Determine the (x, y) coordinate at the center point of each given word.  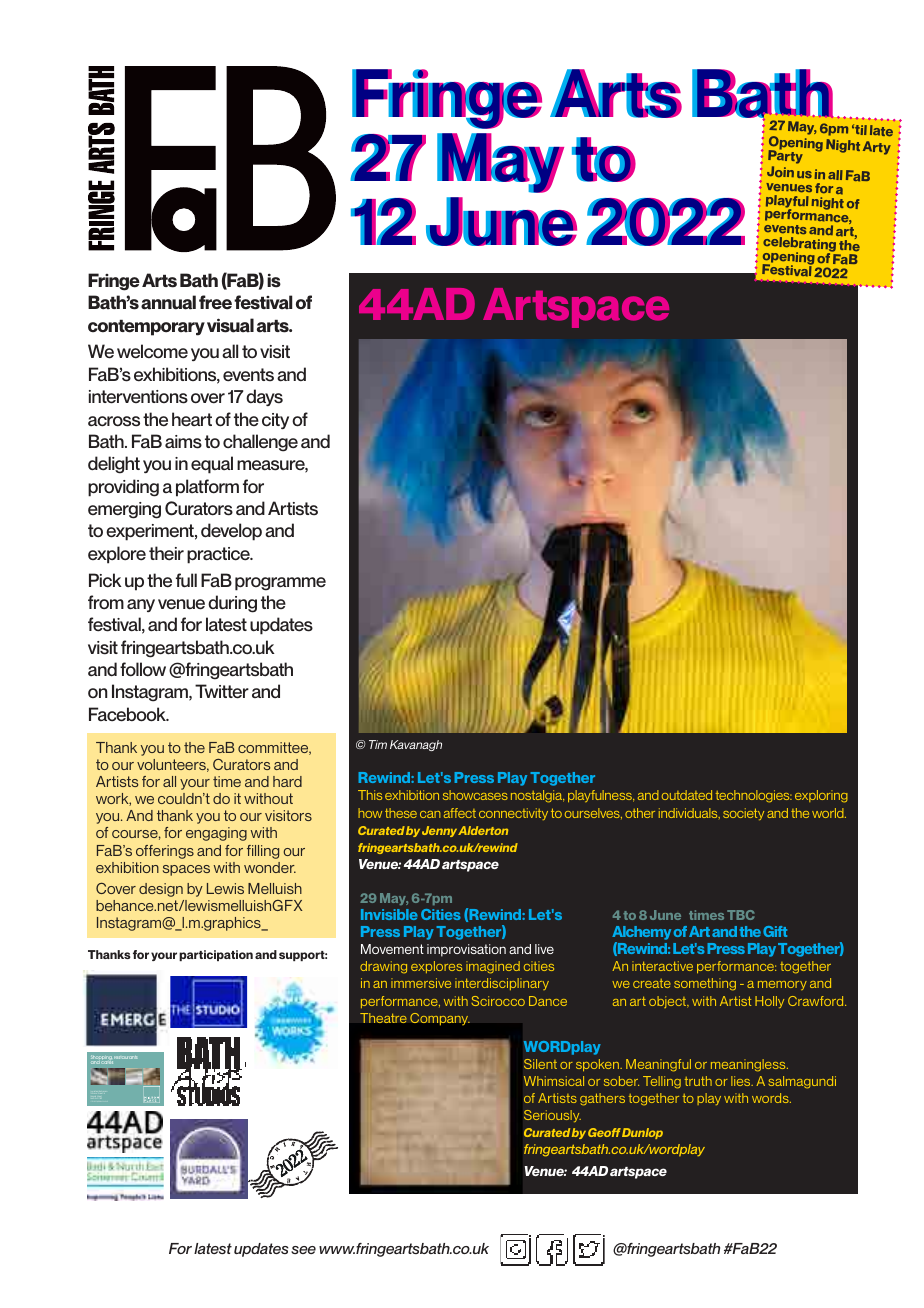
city (275, 421)
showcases (475, 795)
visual (230, 325)
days (264, 397)
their (166, 553)
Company (440, 1019)
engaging (216, 834)
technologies (754, 796)
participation (216, 955)
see (303, 1250)
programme (280, 584)
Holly (769, 1002)
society (743, 814)
